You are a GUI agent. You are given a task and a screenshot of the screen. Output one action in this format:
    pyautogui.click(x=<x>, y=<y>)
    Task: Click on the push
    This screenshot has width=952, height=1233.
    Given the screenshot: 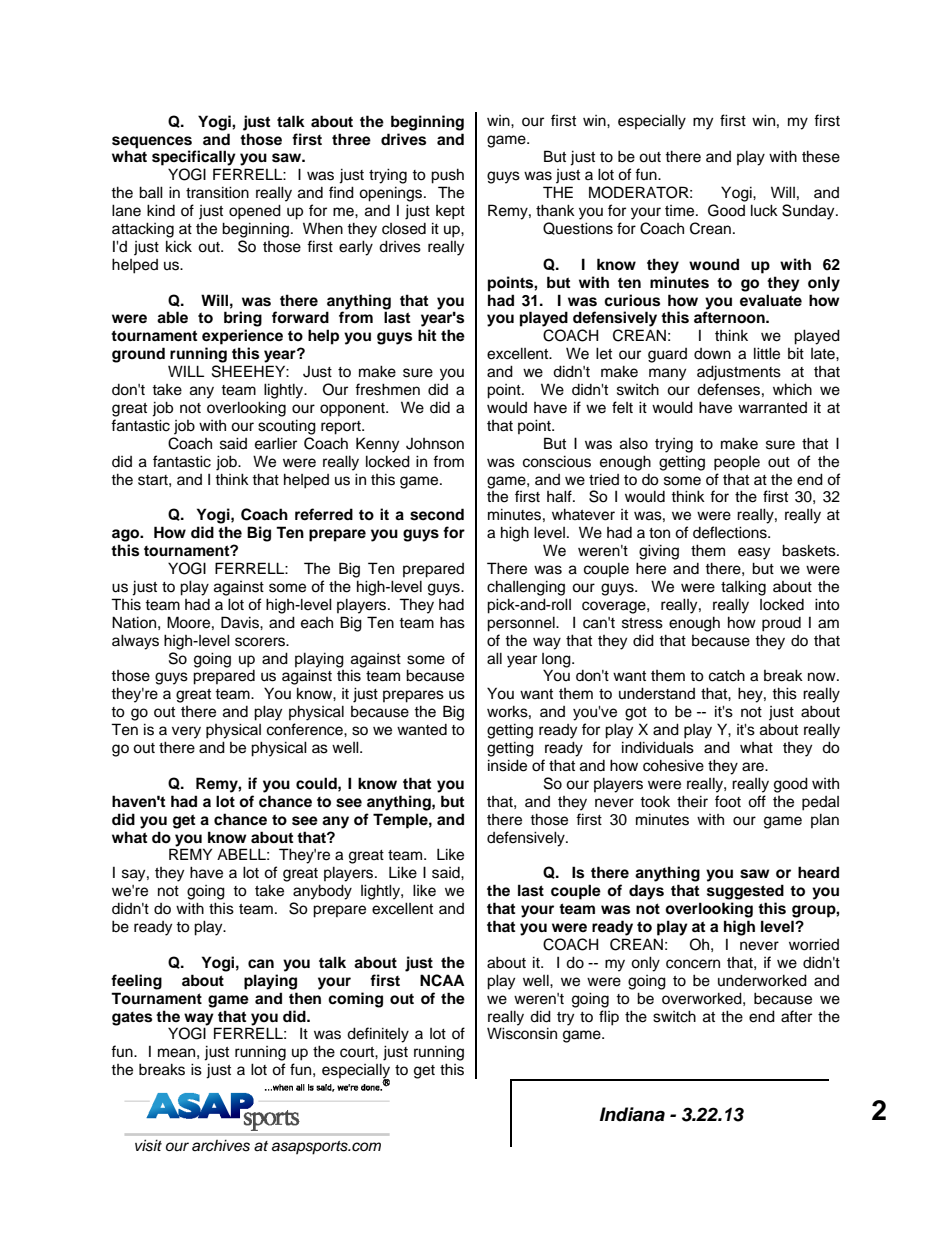 What is the action you would take?
    pyautogui.click(x=447, y=176)
